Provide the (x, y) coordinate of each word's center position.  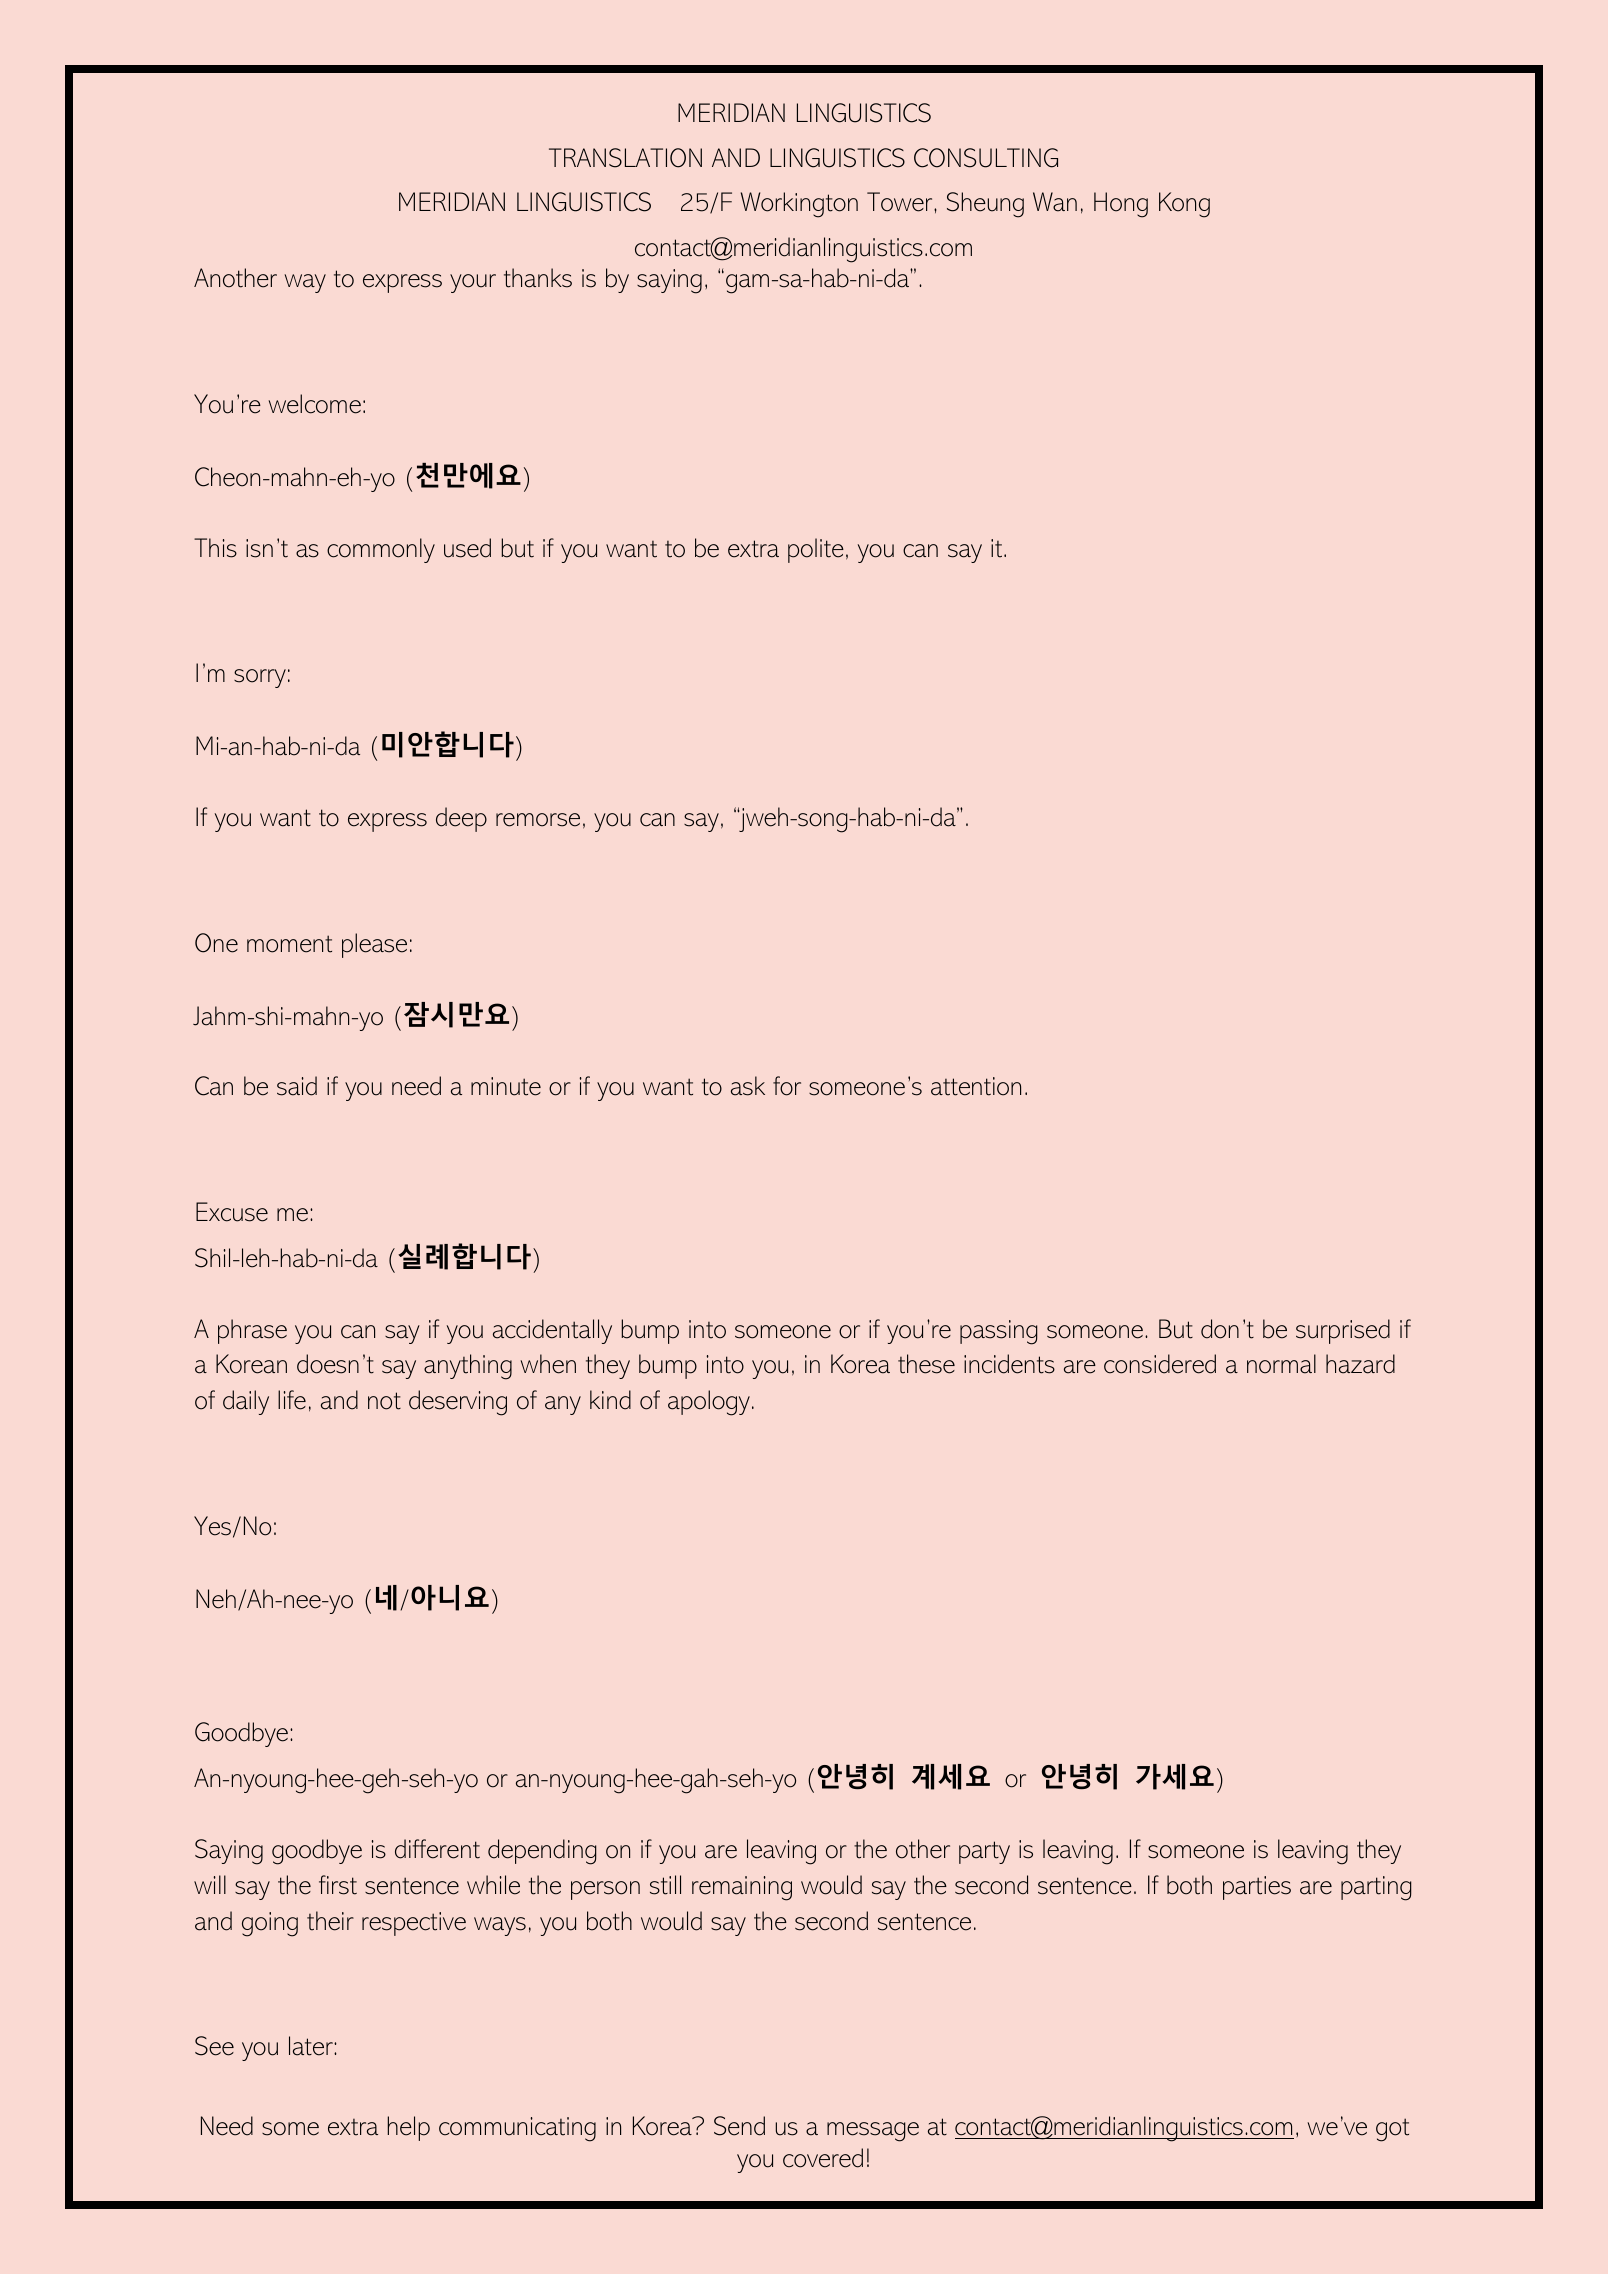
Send (739, 2126)
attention (976, 1086)
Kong (1184, 205)
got (1392, 2130)
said (297, 1086)
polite (816, 550)
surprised (1343, 1331)
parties (1257, 1888)
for (787, 1086)
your (473, 283)
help (408, 2128)
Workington (799, 205)
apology (709, 1403)
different (437, 1849)
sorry (260, 678)
